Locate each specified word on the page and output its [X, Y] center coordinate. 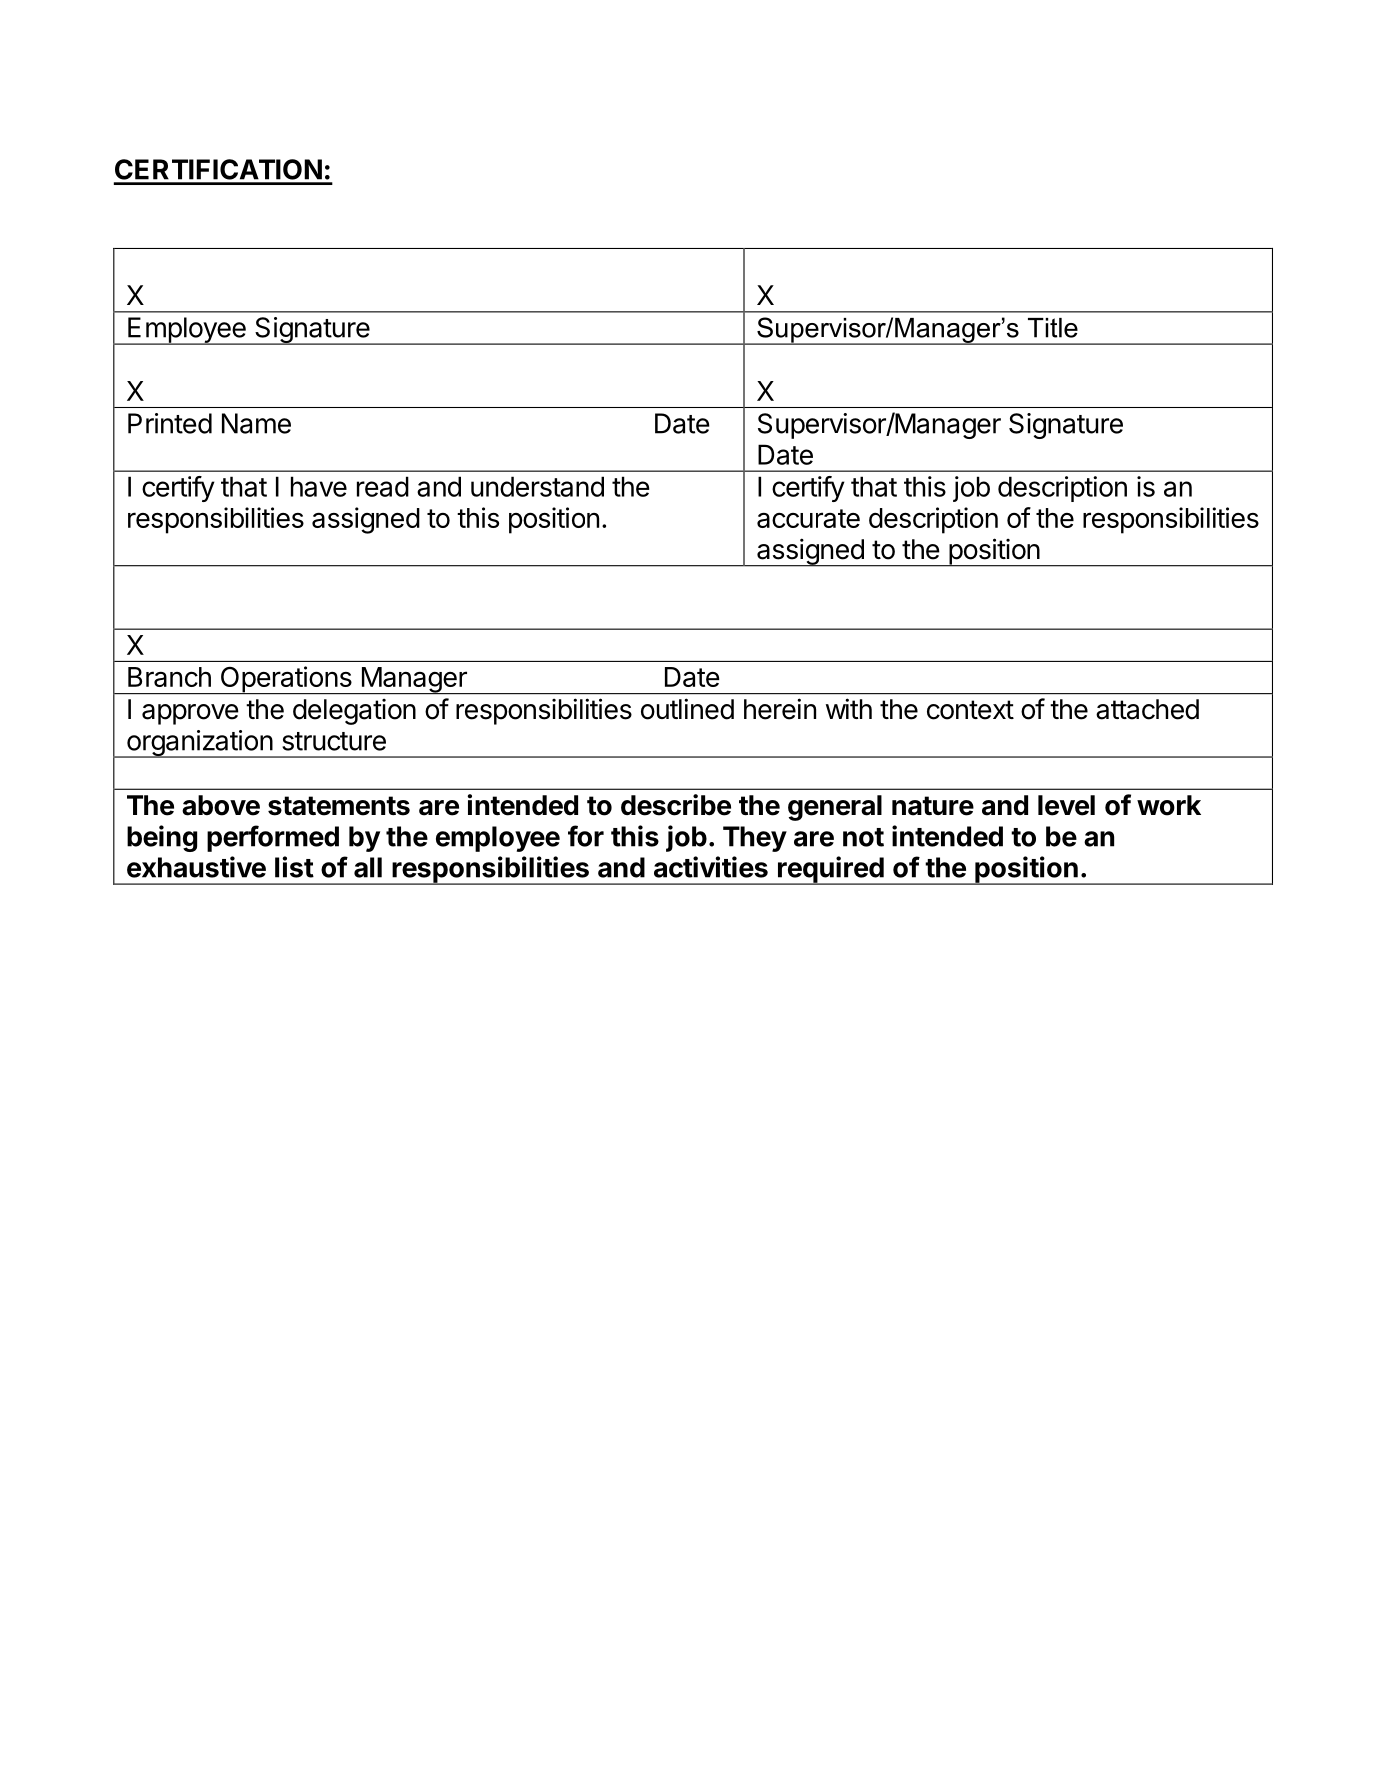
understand [537, 486]
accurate [808, 518]
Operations [286, 680]
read [383, 486]
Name [256, 423]
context [970, 710]
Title [1053, 328]
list [294, 867]
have [319, 486]
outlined [687, 709]
